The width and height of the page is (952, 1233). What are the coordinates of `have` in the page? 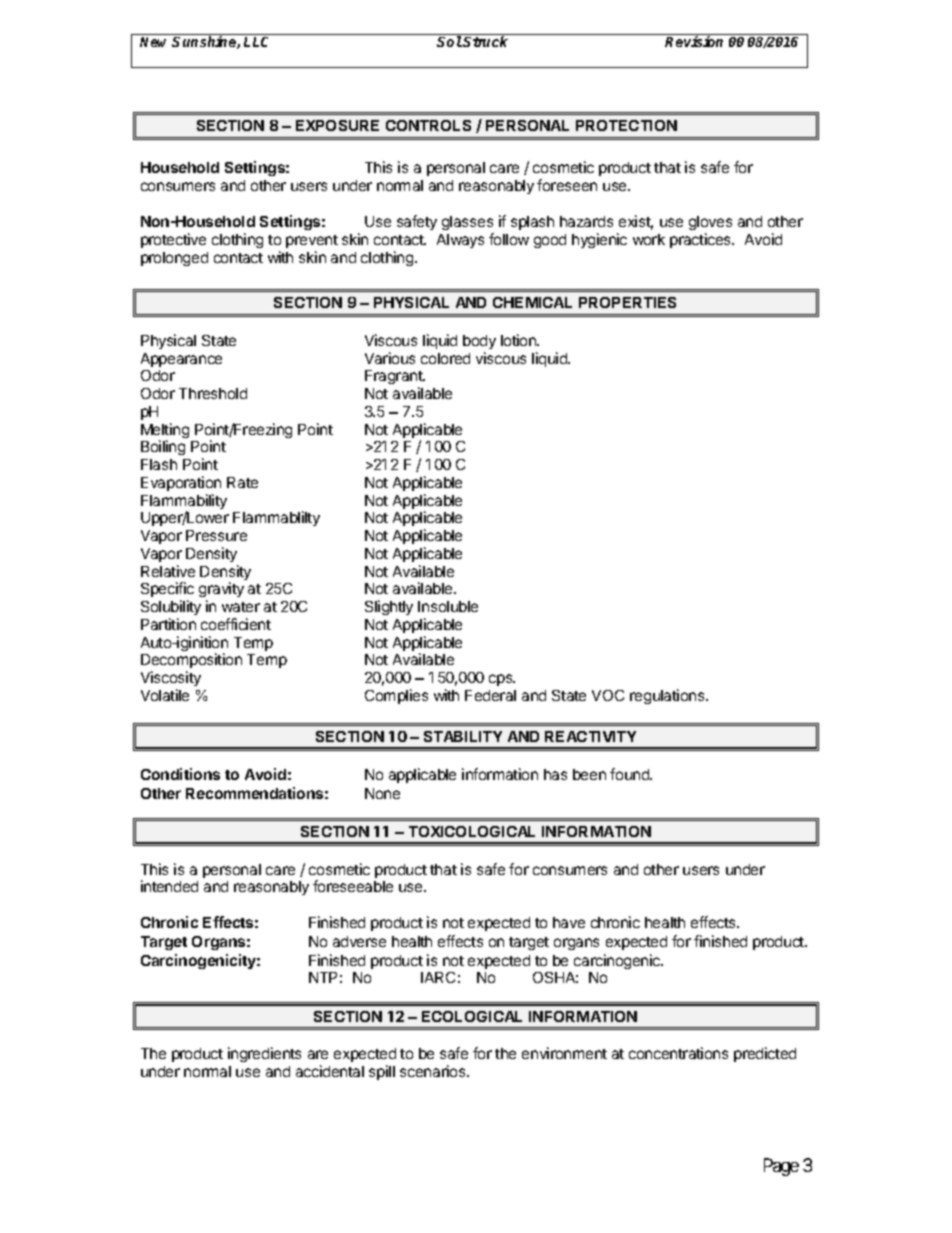 It's located at (569, 922).
